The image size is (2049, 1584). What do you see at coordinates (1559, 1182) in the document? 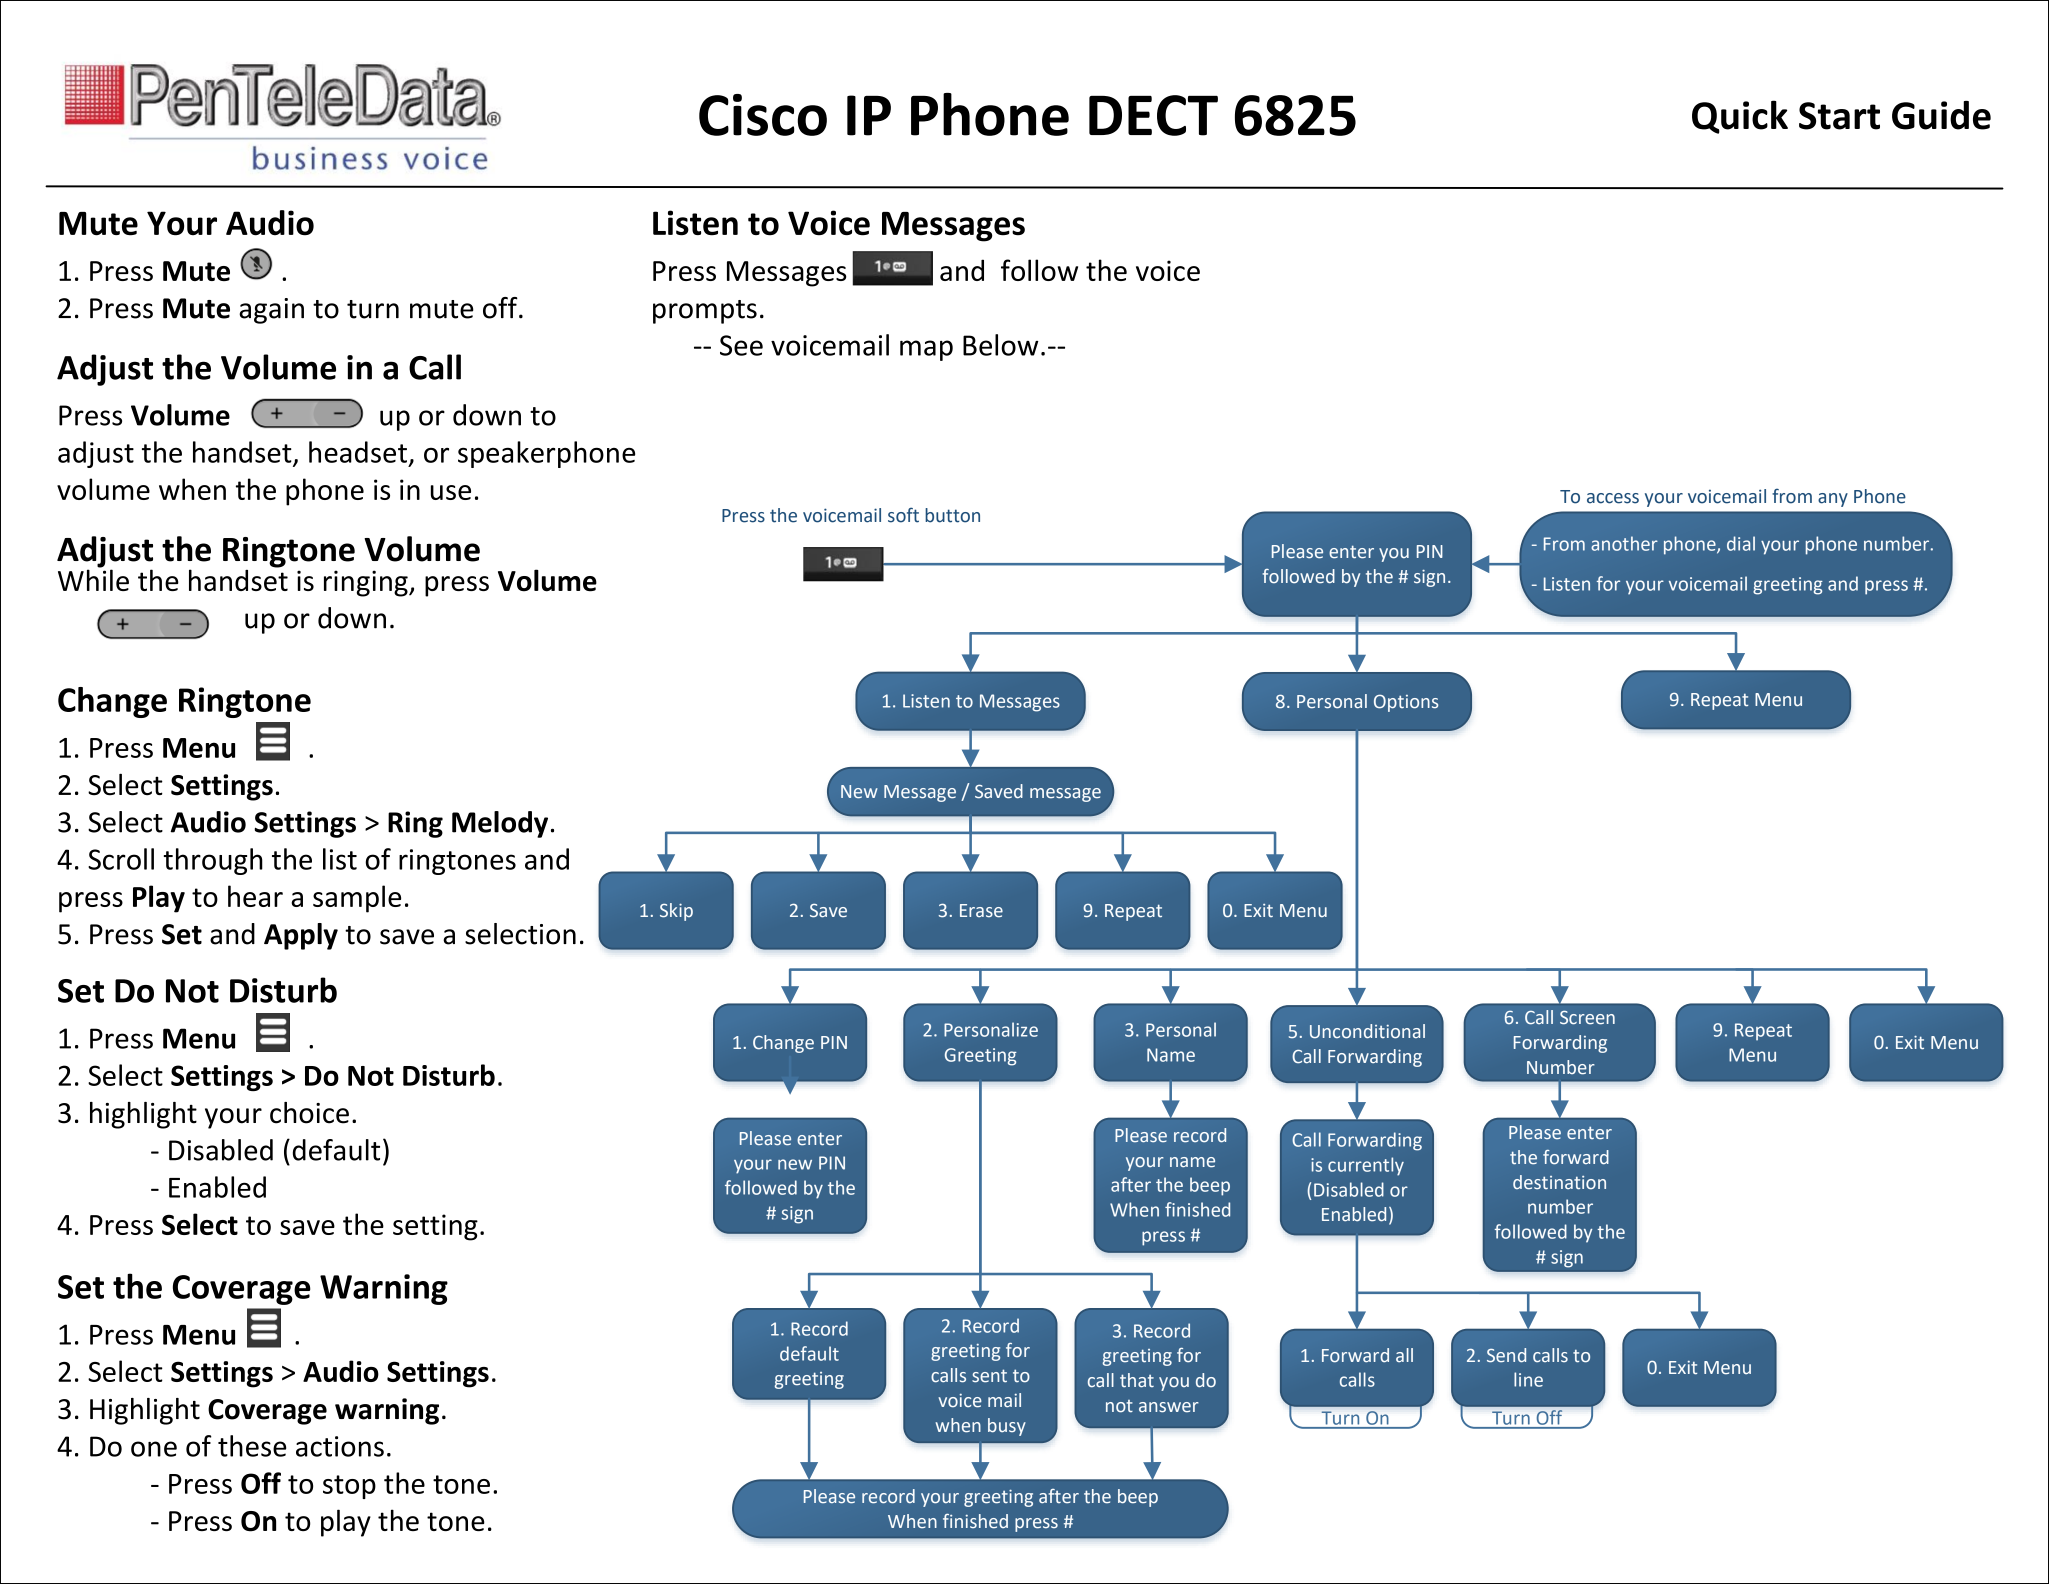
I see `destination` at bounding box center [1559, 1182].
